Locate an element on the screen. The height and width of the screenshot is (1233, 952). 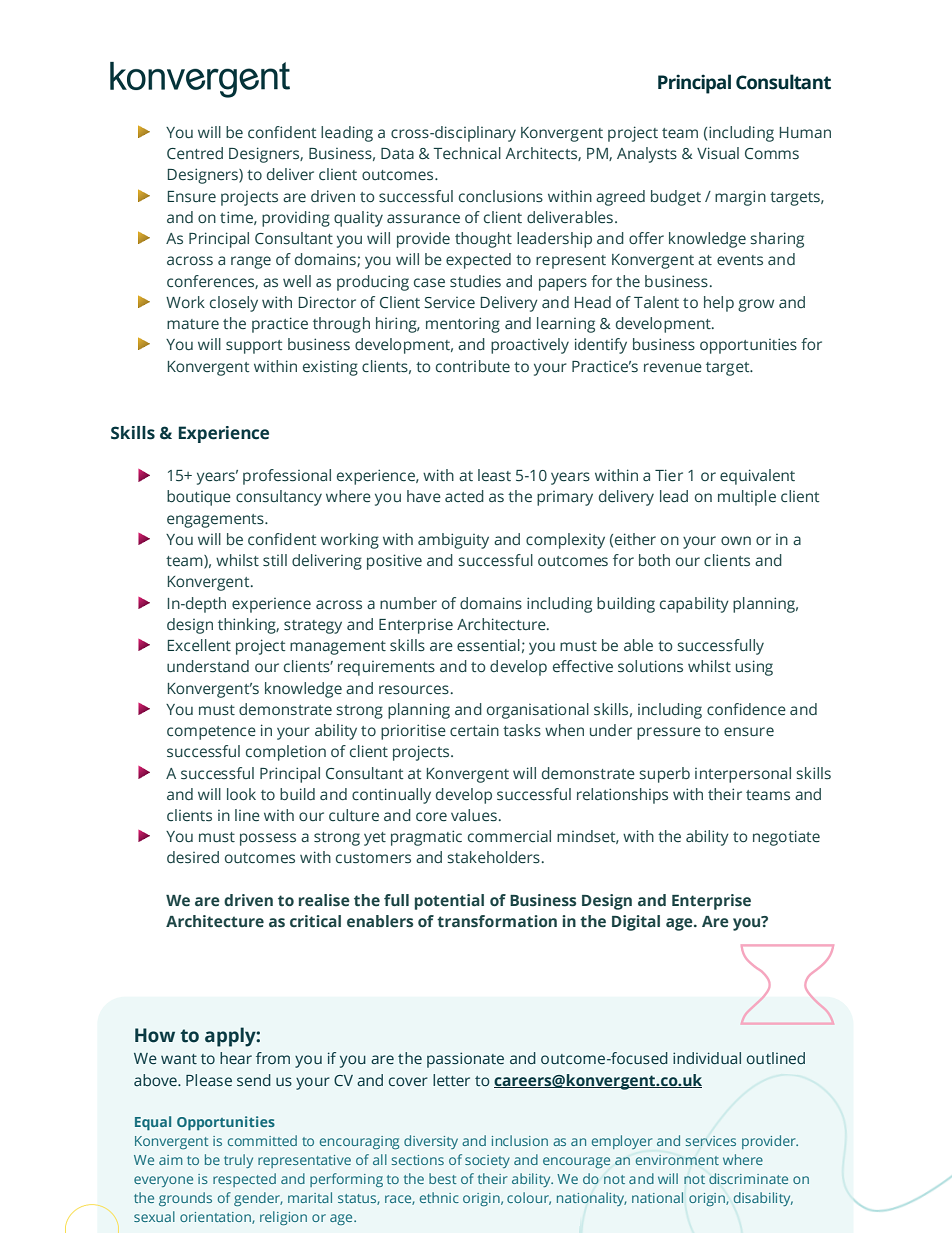
society is located at coordinates (487, 1161).
